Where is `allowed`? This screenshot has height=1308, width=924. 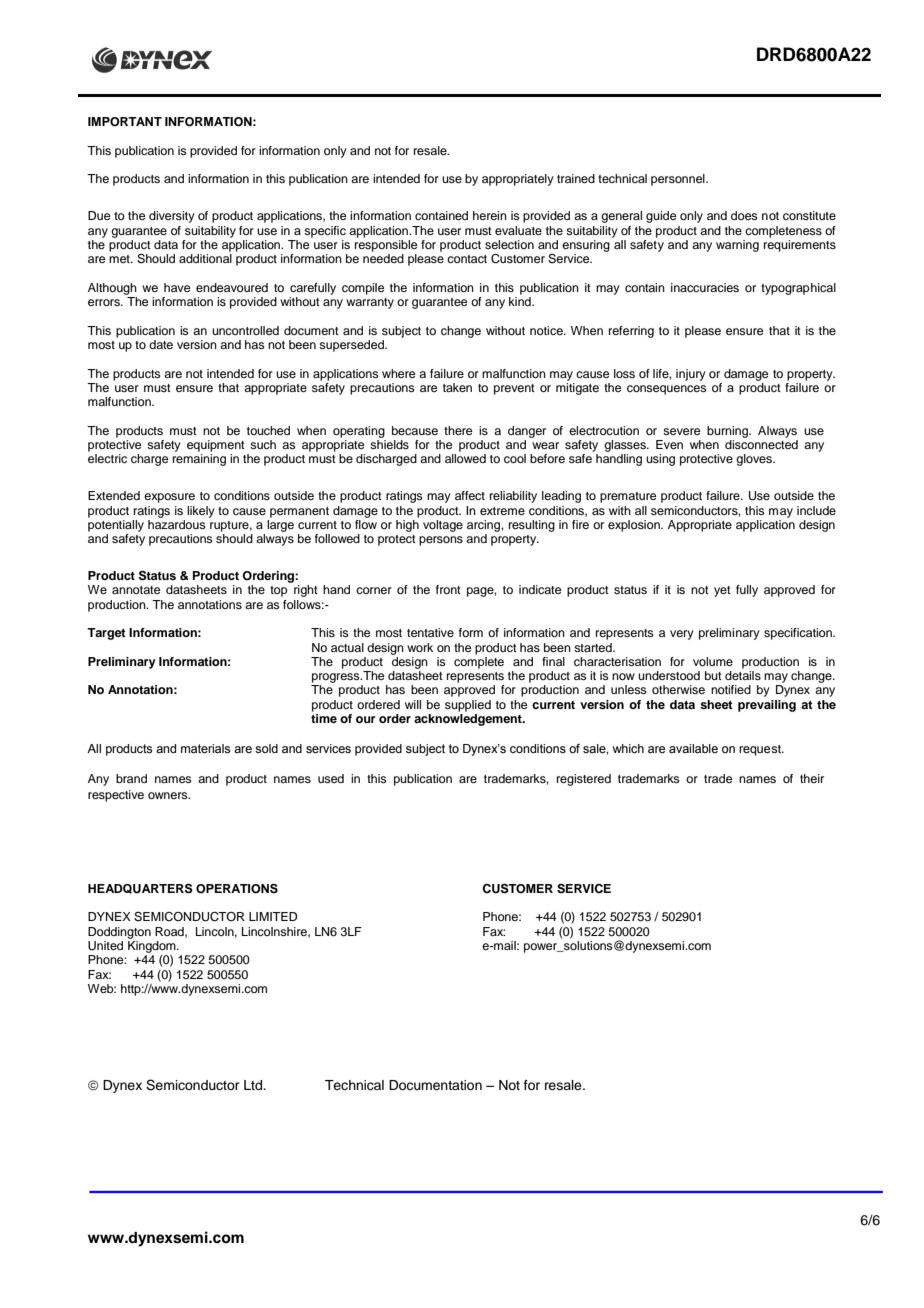
allowed is located at coordinates (465, 458).
